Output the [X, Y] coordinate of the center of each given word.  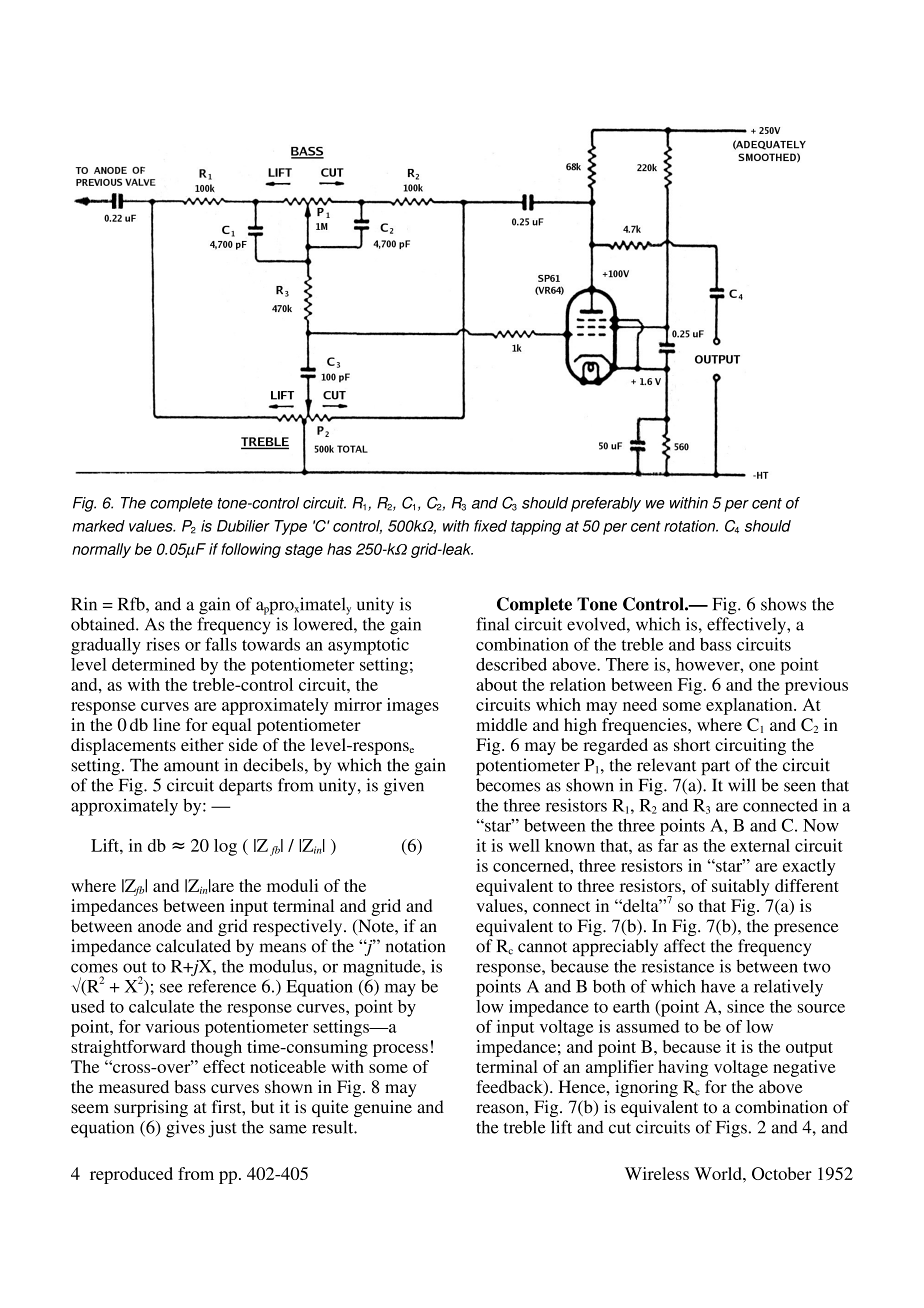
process [400, 1050]
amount [191, 766]
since [745, 1006]
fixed [490, 526]
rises [163, 644]
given [404, 787]
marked [98, 526]
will [742, 784]
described [511, 664]
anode [159, 926]
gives [185, 1129]
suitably [741, 887]
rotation [691, 526]
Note [376, 927]
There [627, 664]
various [172, 1026]
